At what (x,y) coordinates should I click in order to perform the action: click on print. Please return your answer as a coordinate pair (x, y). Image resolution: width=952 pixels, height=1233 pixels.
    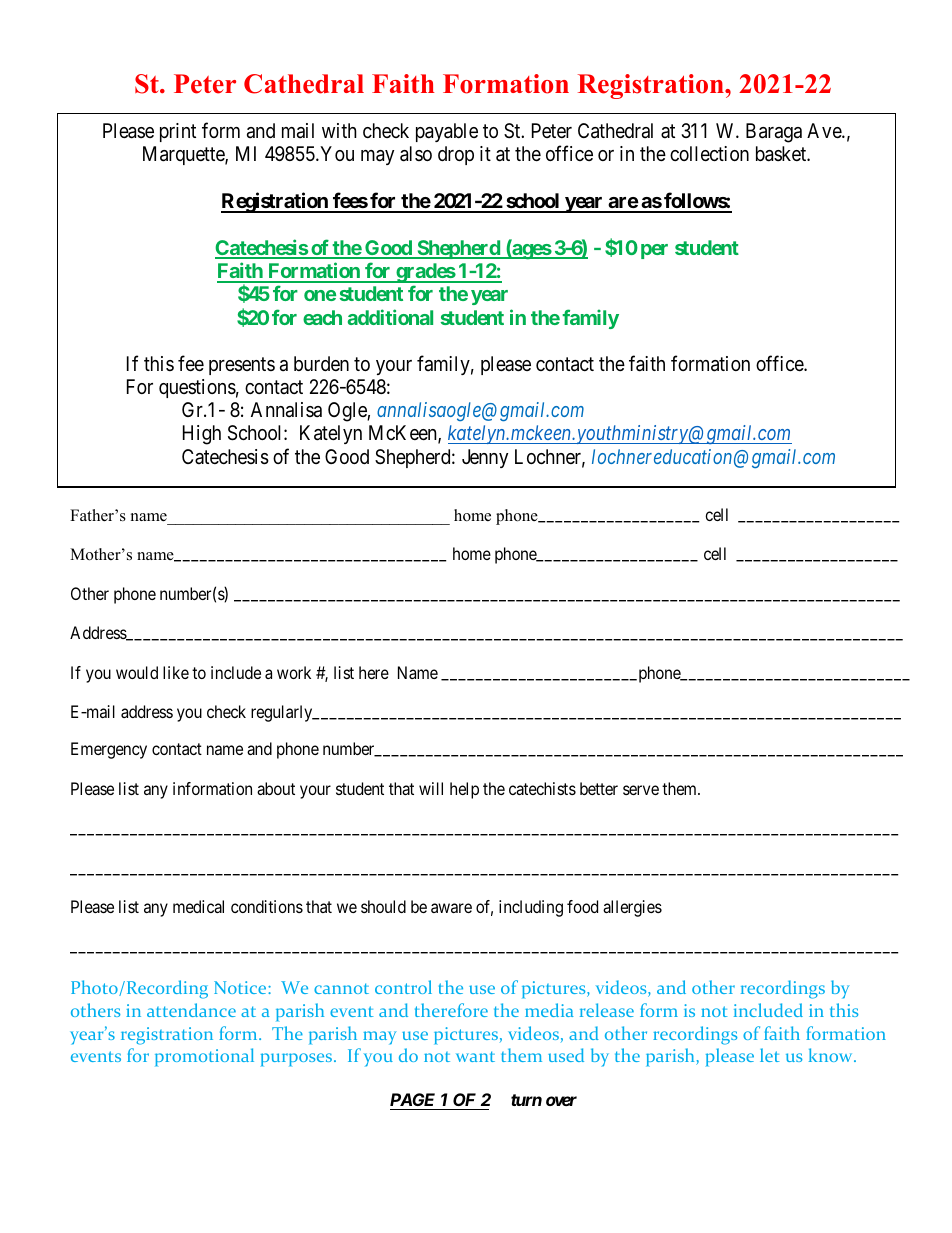
    Looking at the image, I should click on (178, 132).
